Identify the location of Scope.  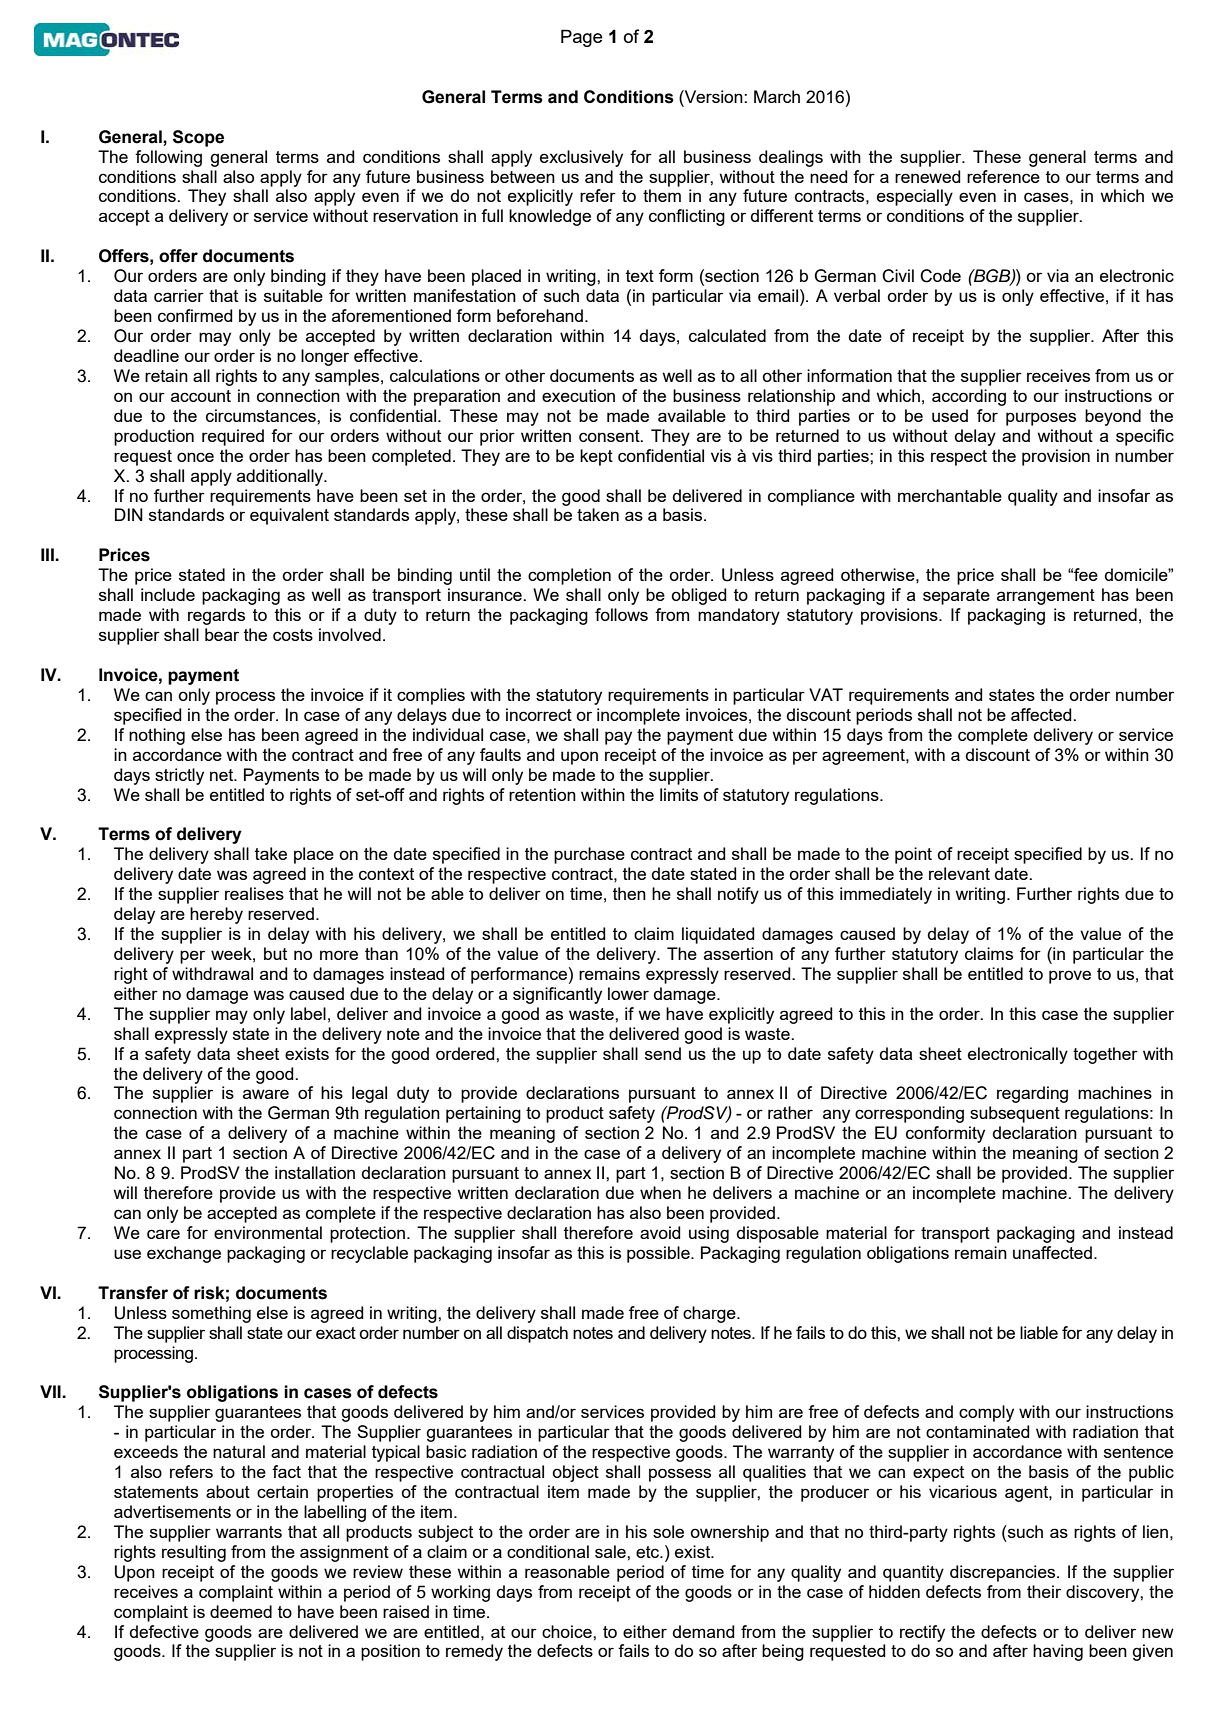
(198, 138).
